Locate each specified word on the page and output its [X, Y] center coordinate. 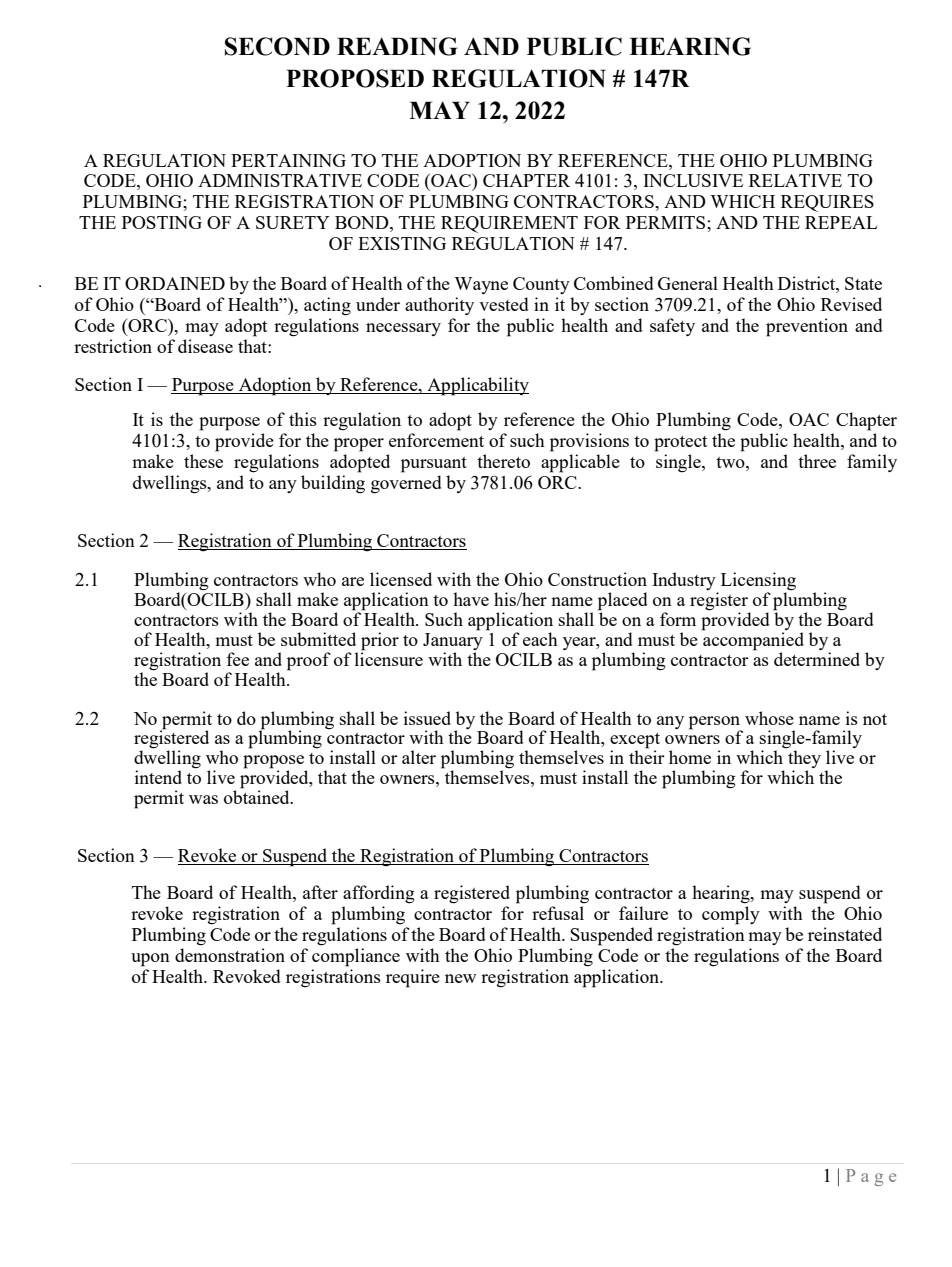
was [203, 799]
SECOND [277, 46]
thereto [503, 461]
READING [397, 46]
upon [150, 960]
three [817, 461]
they [804, 760]
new [461, 978]
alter [419, 757]
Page [871, 1177]
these [203, 461]
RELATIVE [795, 180]
